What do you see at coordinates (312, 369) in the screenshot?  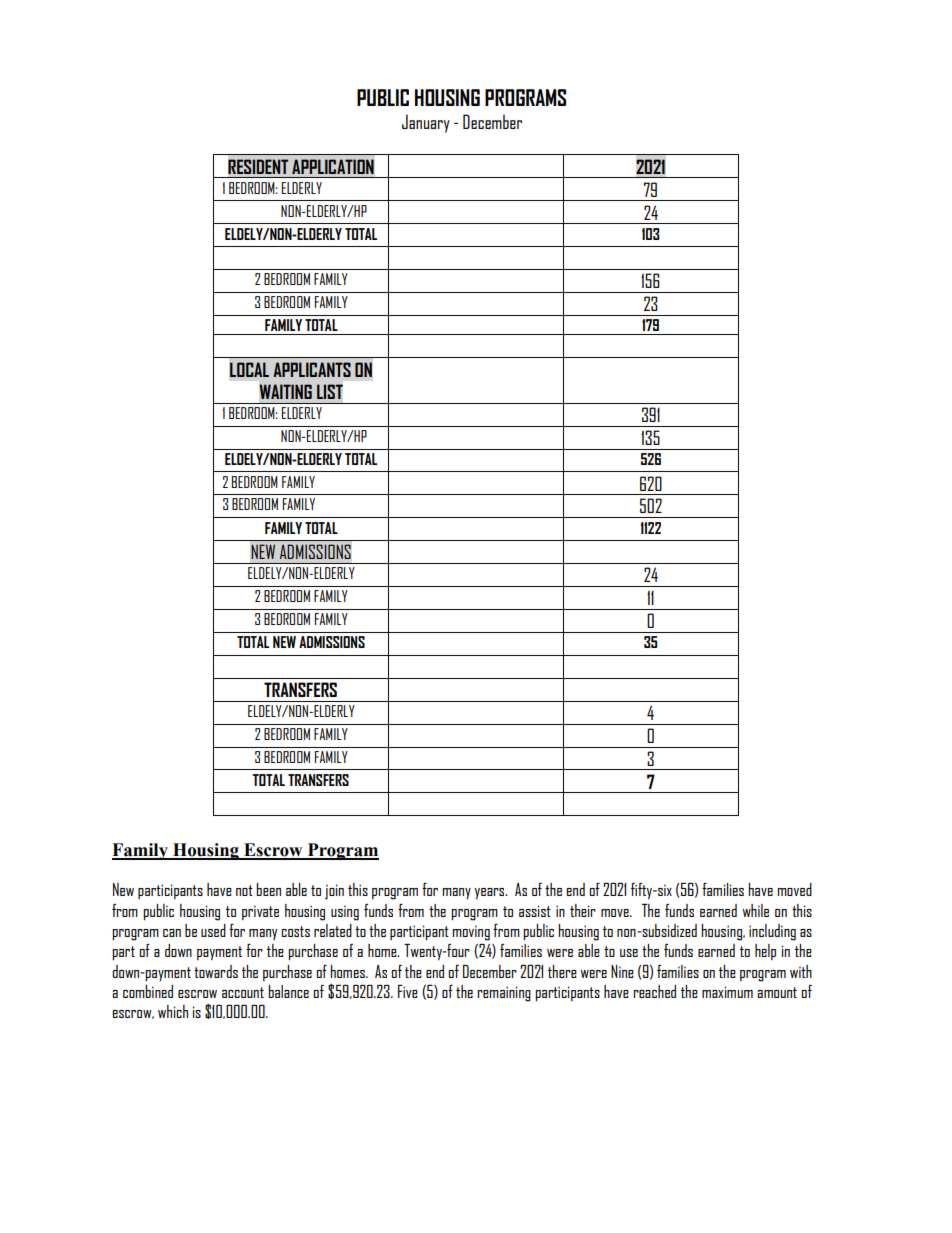 I see `APPLICANTS` at bounding box center [312, 369].
